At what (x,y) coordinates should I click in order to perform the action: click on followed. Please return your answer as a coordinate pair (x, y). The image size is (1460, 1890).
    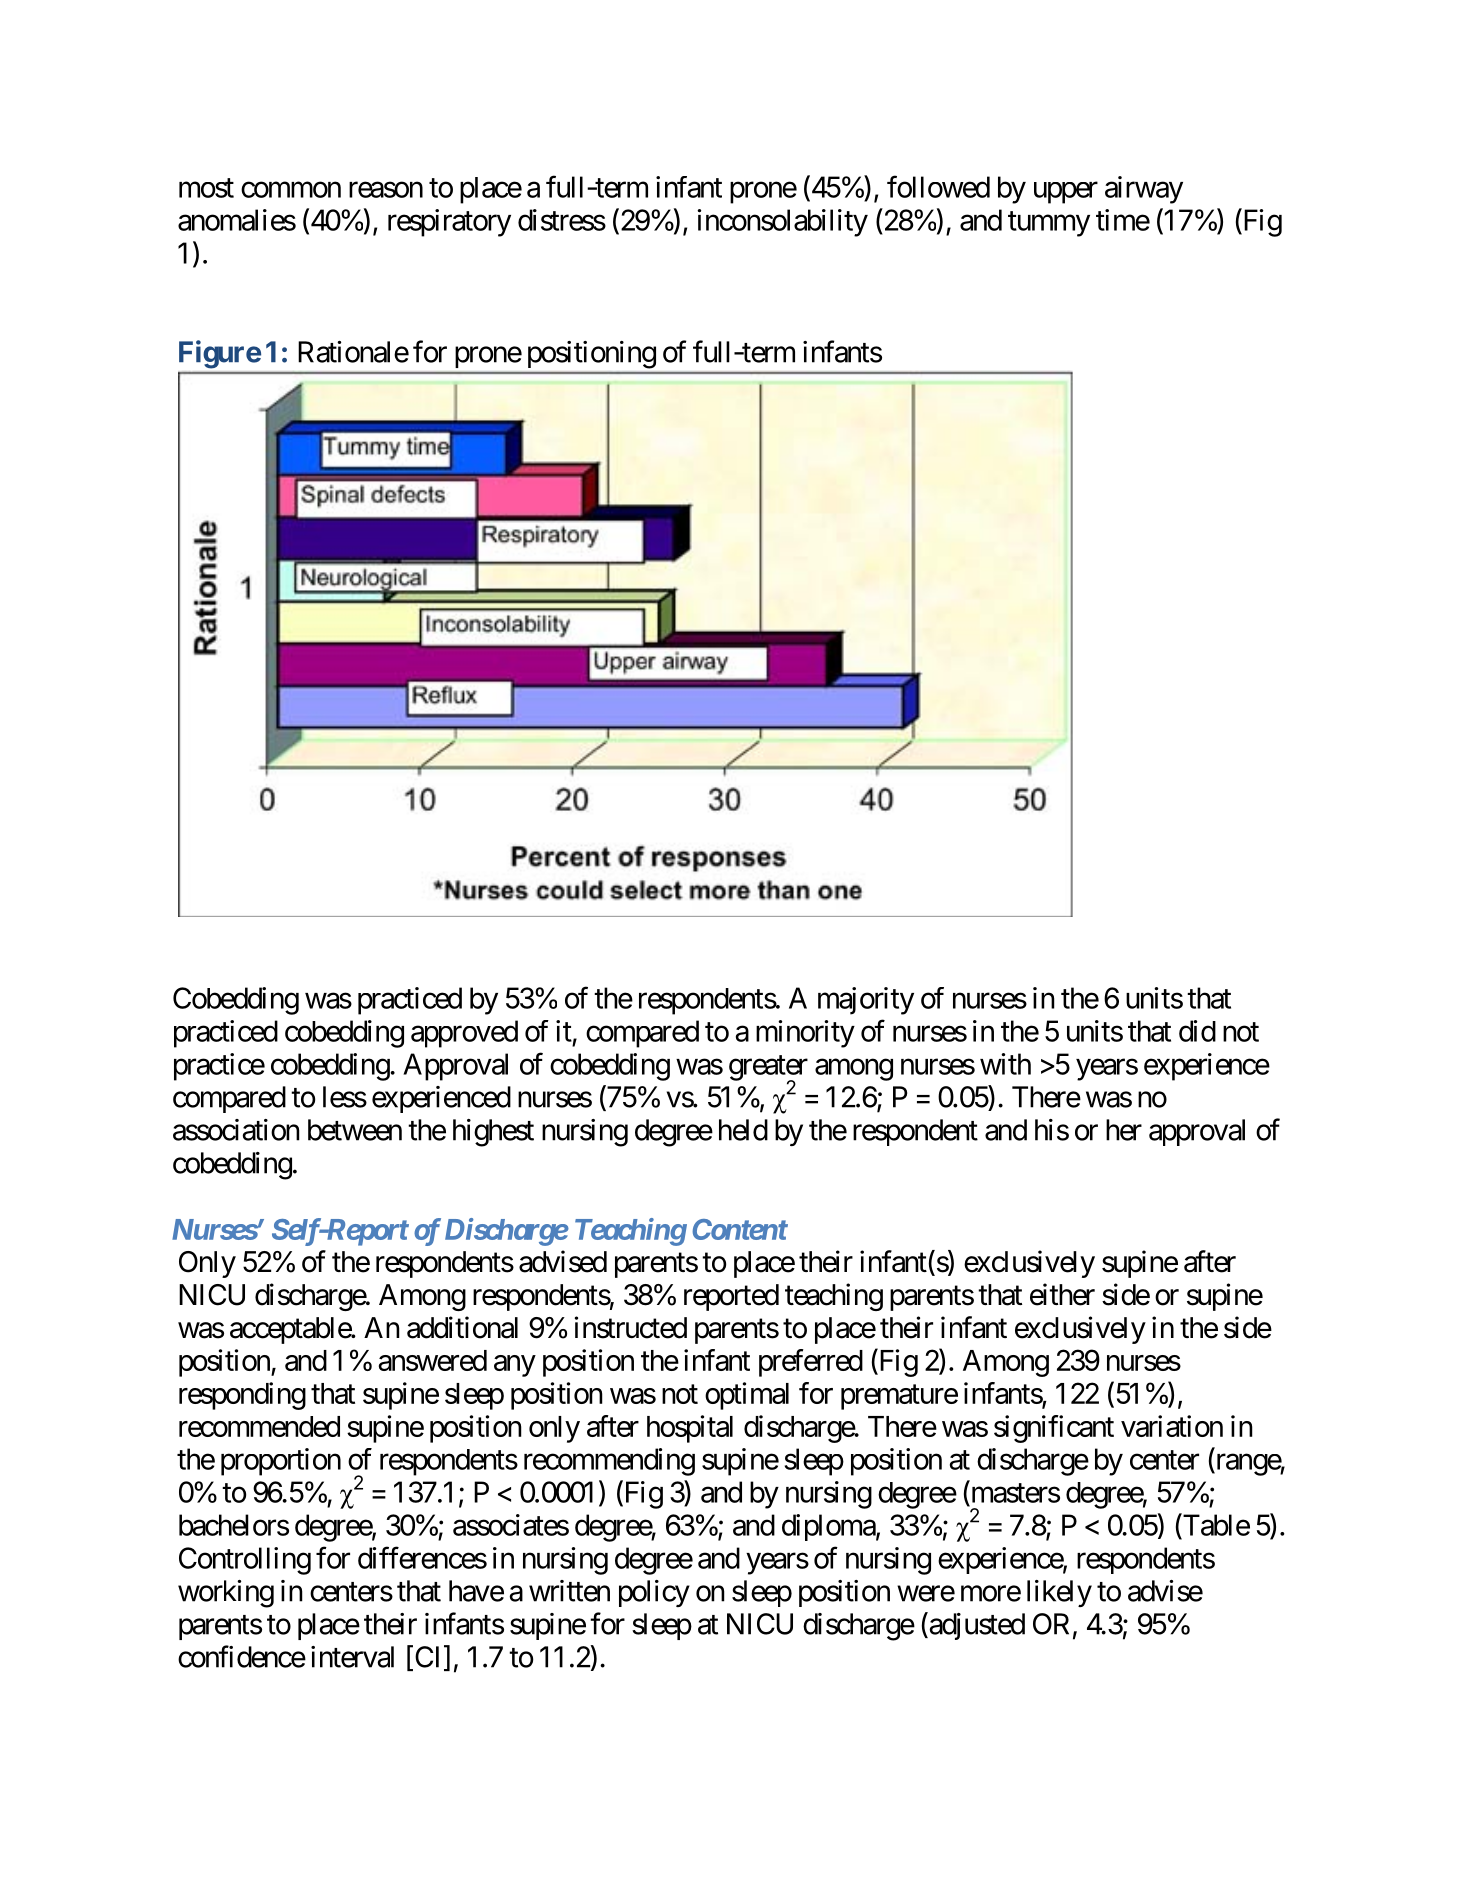
    Looking at the image, I should click on (938, 187).
